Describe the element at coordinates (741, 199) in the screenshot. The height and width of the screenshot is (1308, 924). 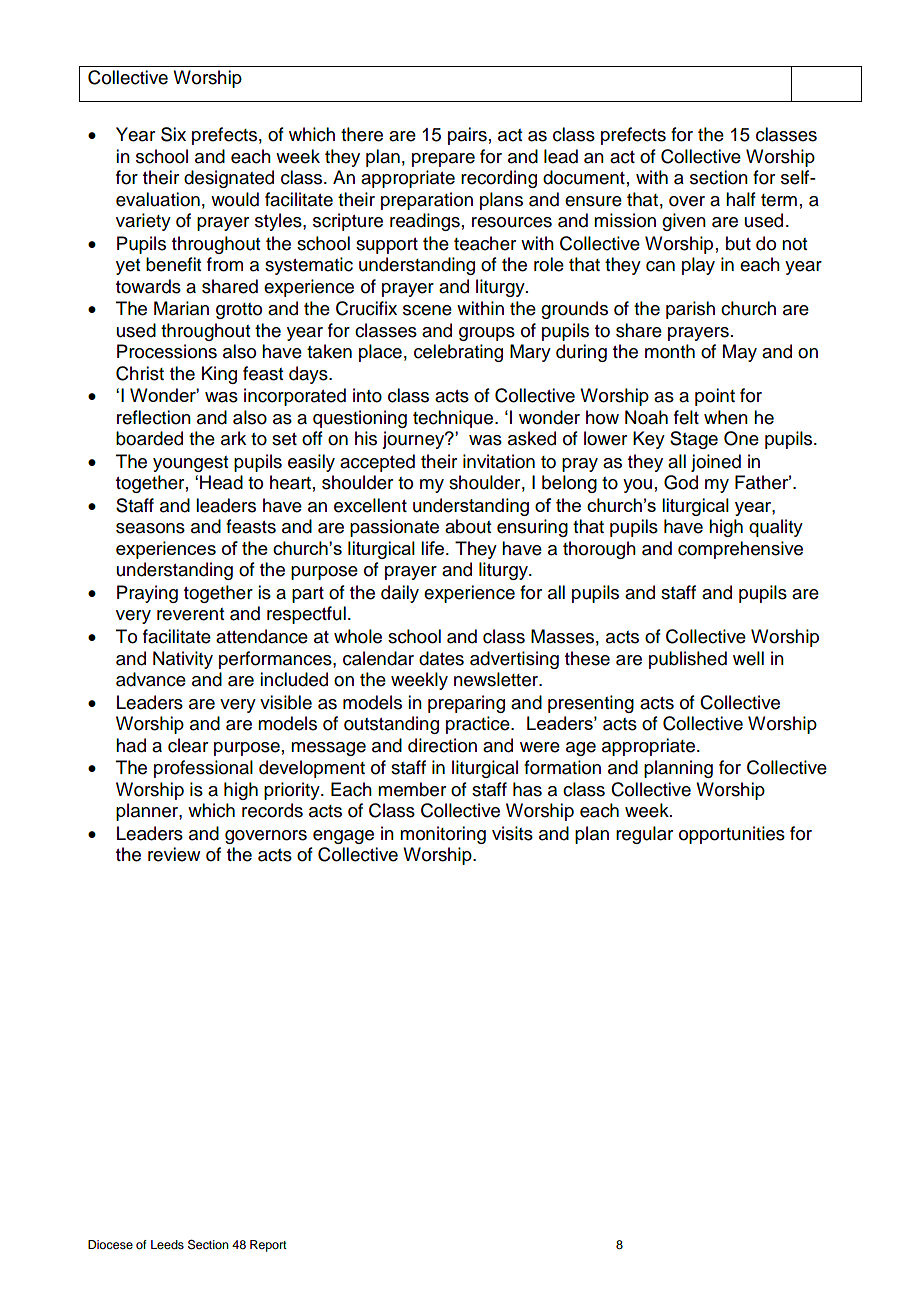
I see `half` at that location.
